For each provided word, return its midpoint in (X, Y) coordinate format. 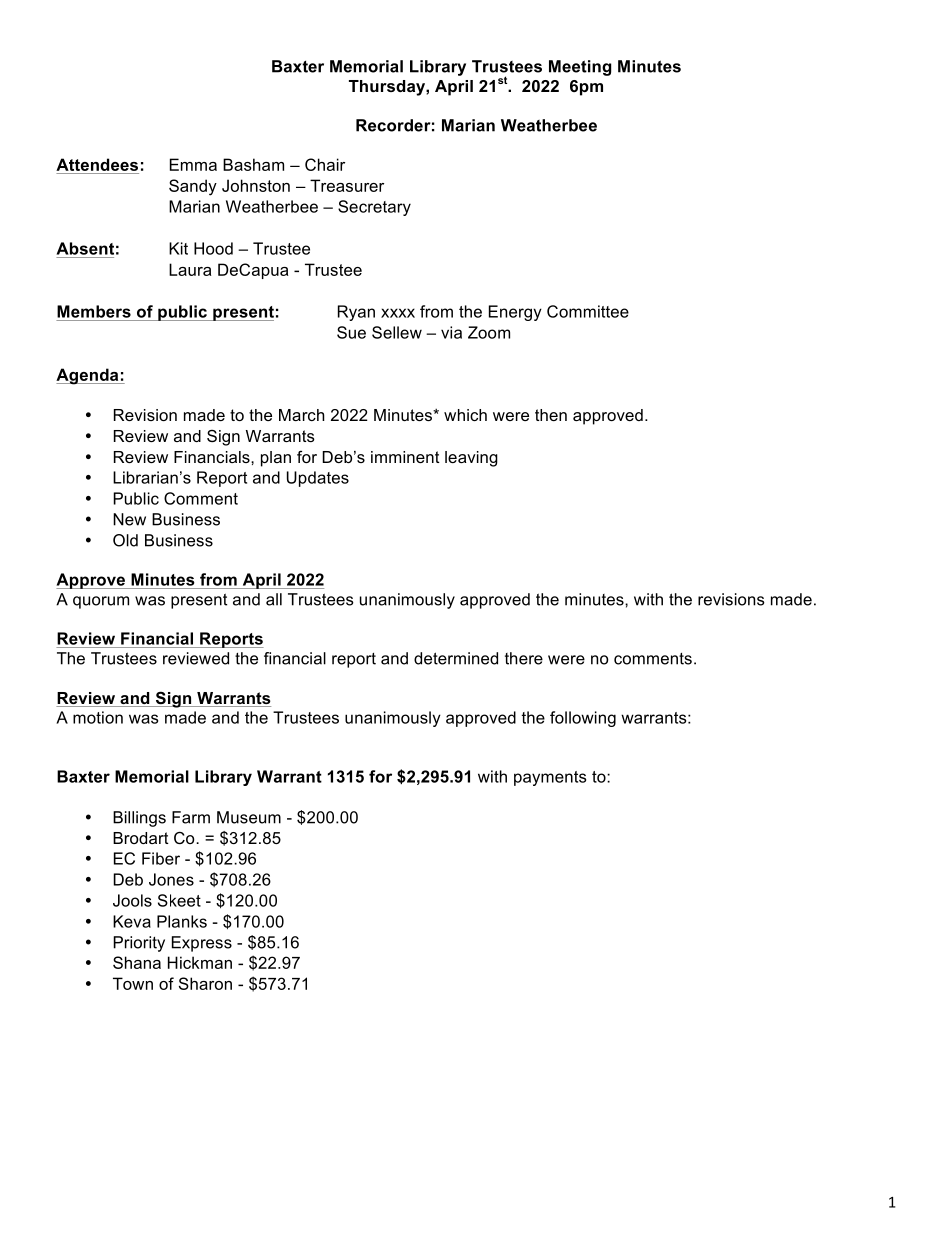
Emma (193, 164)
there (524, 658)
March (302, 415)
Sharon (205, 983)
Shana (137, 962)
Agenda (88, 376)
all (274, 599)
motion (98, 717)
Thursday (388, 88)
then (551, 415)
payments (550, 778)
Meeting (580, 68)
